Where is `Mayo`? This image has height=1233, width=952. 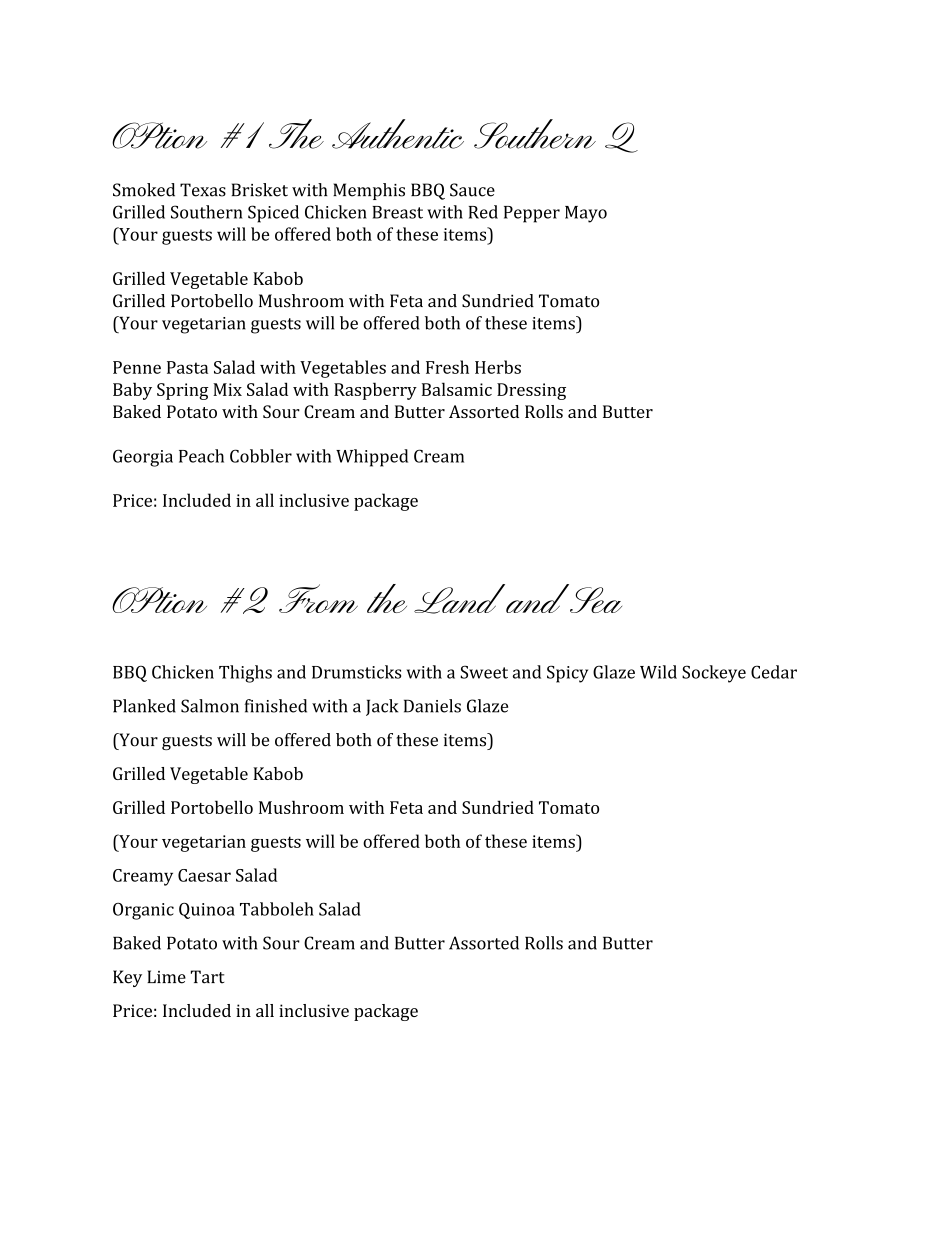 Mayo is located at coordinates (586, 214).
